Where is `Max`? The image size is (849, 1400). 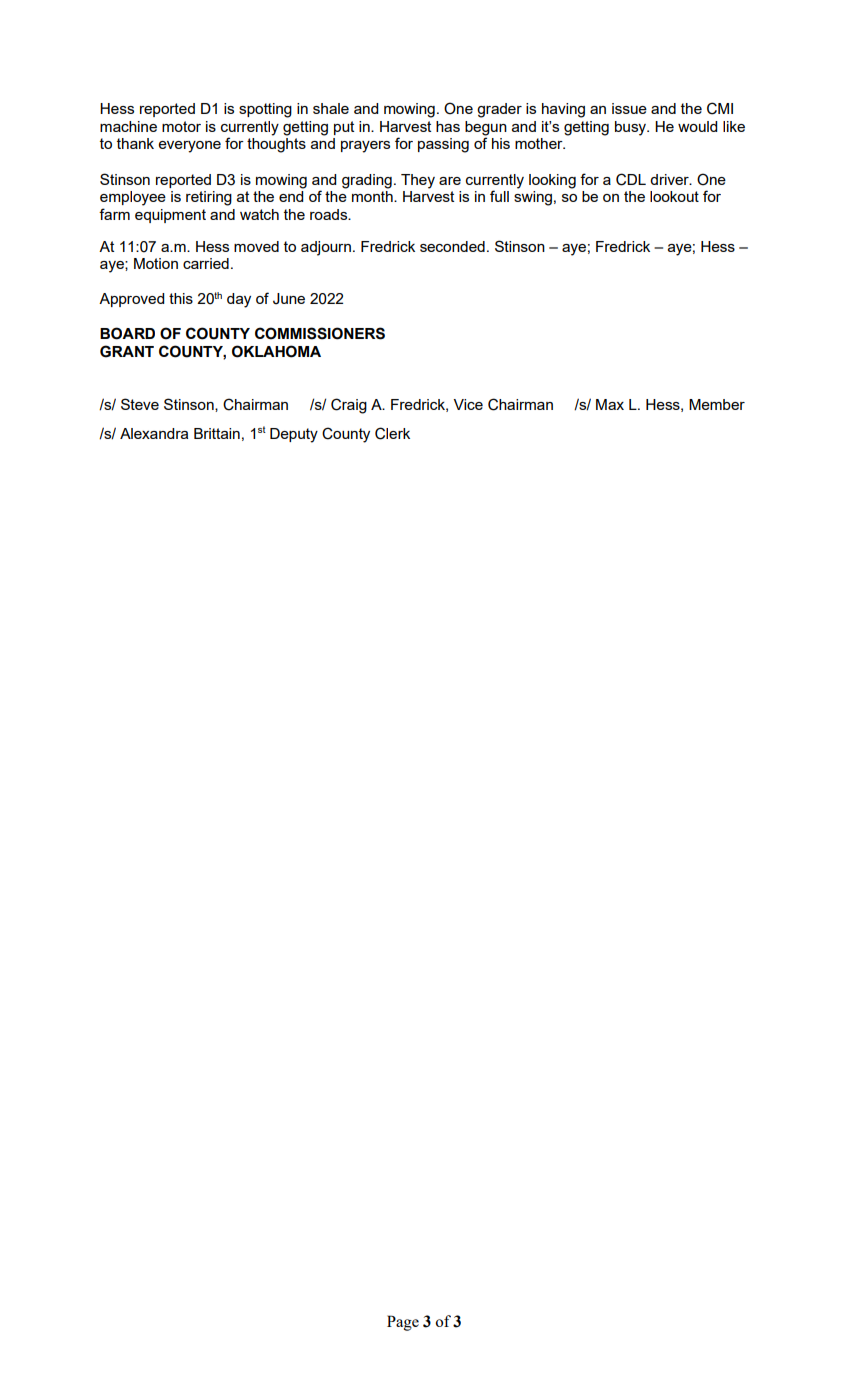 Max is located at coordinates (610, 404).
